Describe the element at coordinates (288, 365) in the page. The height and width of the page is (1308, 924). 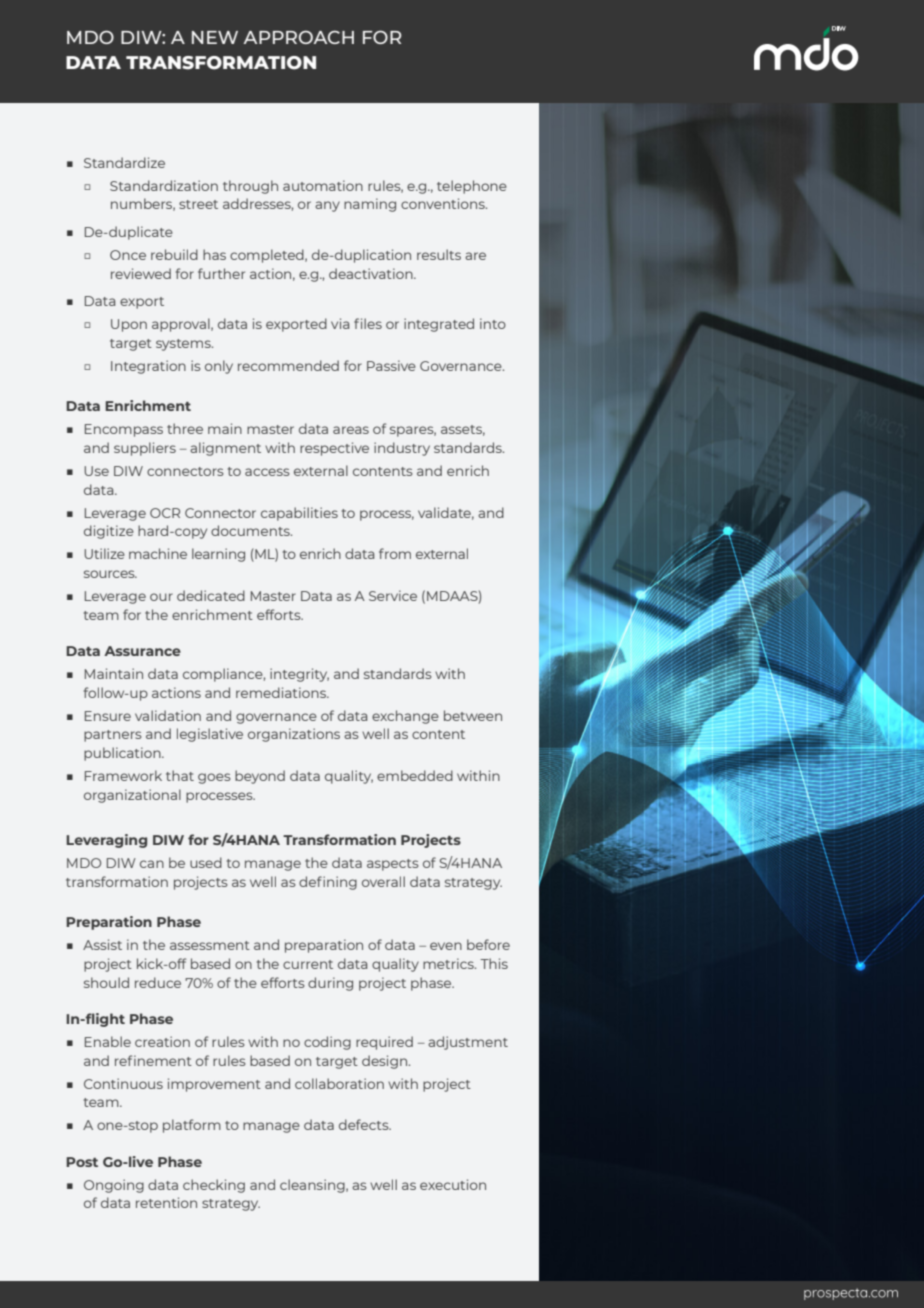
I see `recommended` at that location.
